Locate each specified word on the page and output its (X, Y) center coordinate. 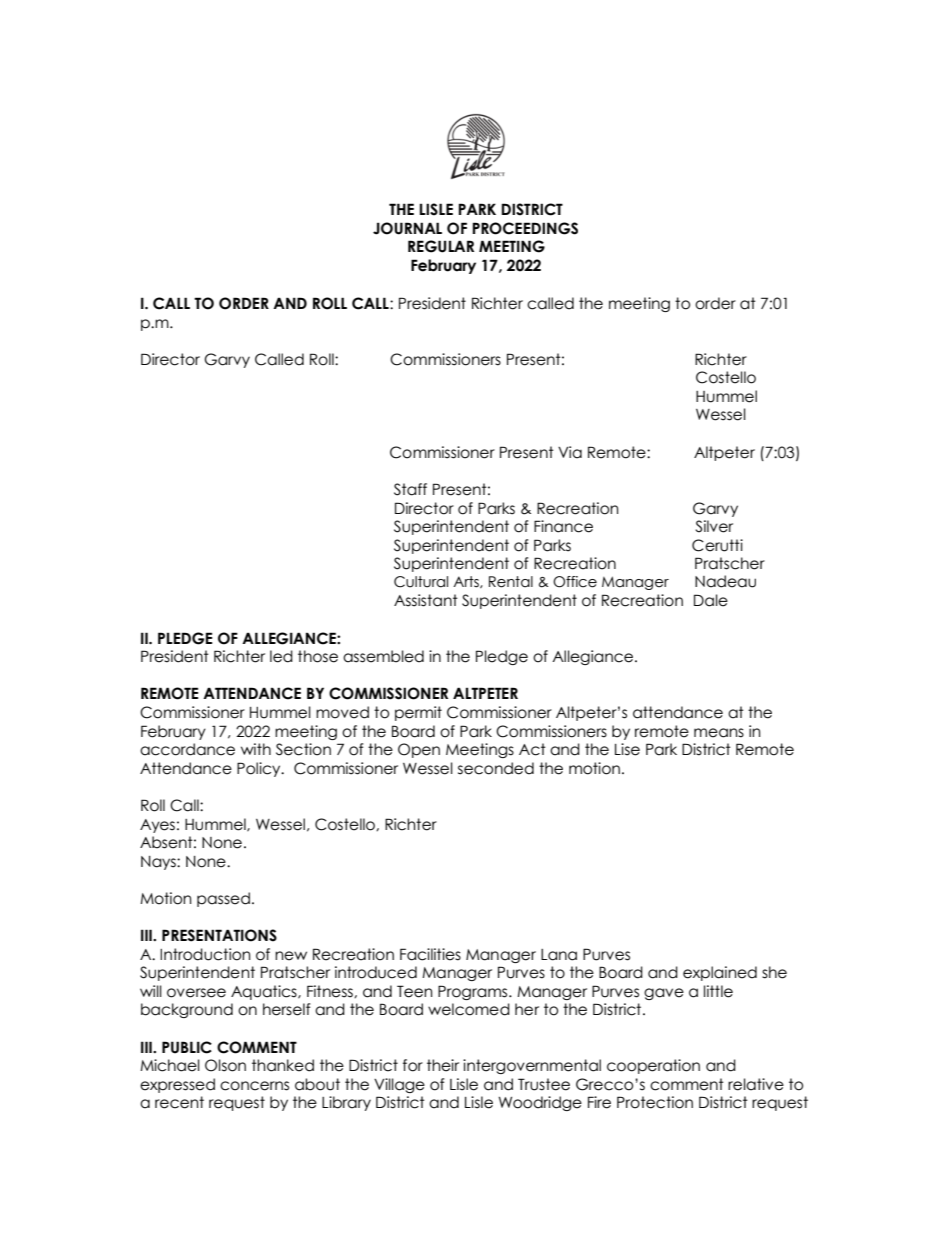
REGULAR (441, 246)
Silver (714, 526)
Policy (260, 769)
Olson (225, 1065)
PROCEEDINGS (525, 228)
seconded (496, 768)
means (719, 733)
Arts (467, 582)
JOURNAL (407, 228)
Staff (410, 489)
